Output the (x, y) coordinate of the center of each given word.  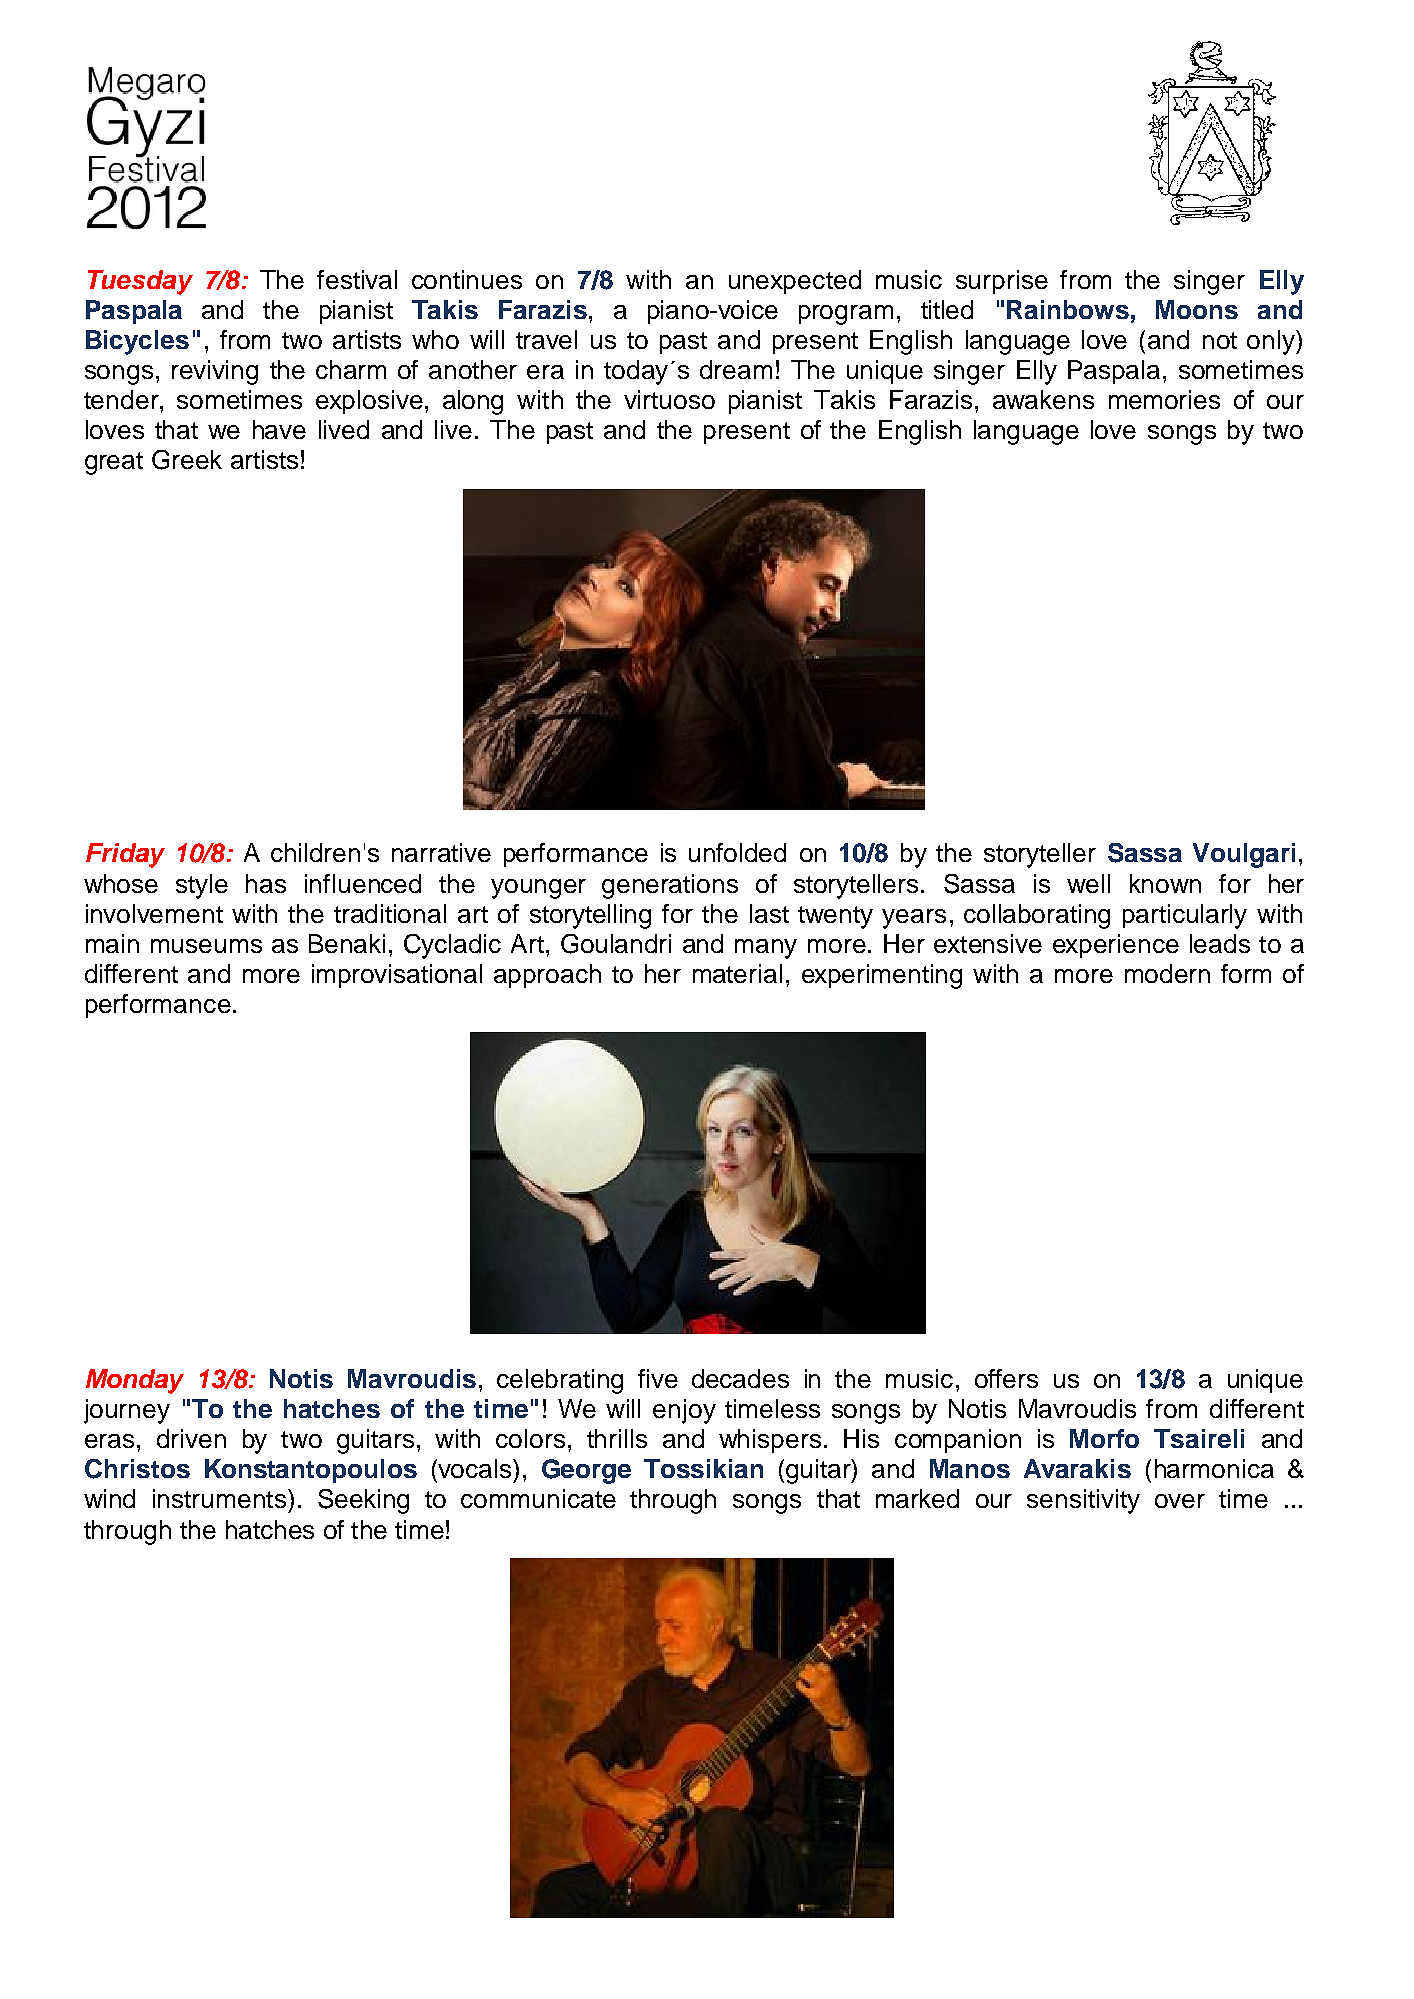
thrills (617, 1438)
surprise (1002, 282)
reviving (215, 372)
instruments (219, 1498)
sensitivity (1083, 1501)
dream (736, 369)
